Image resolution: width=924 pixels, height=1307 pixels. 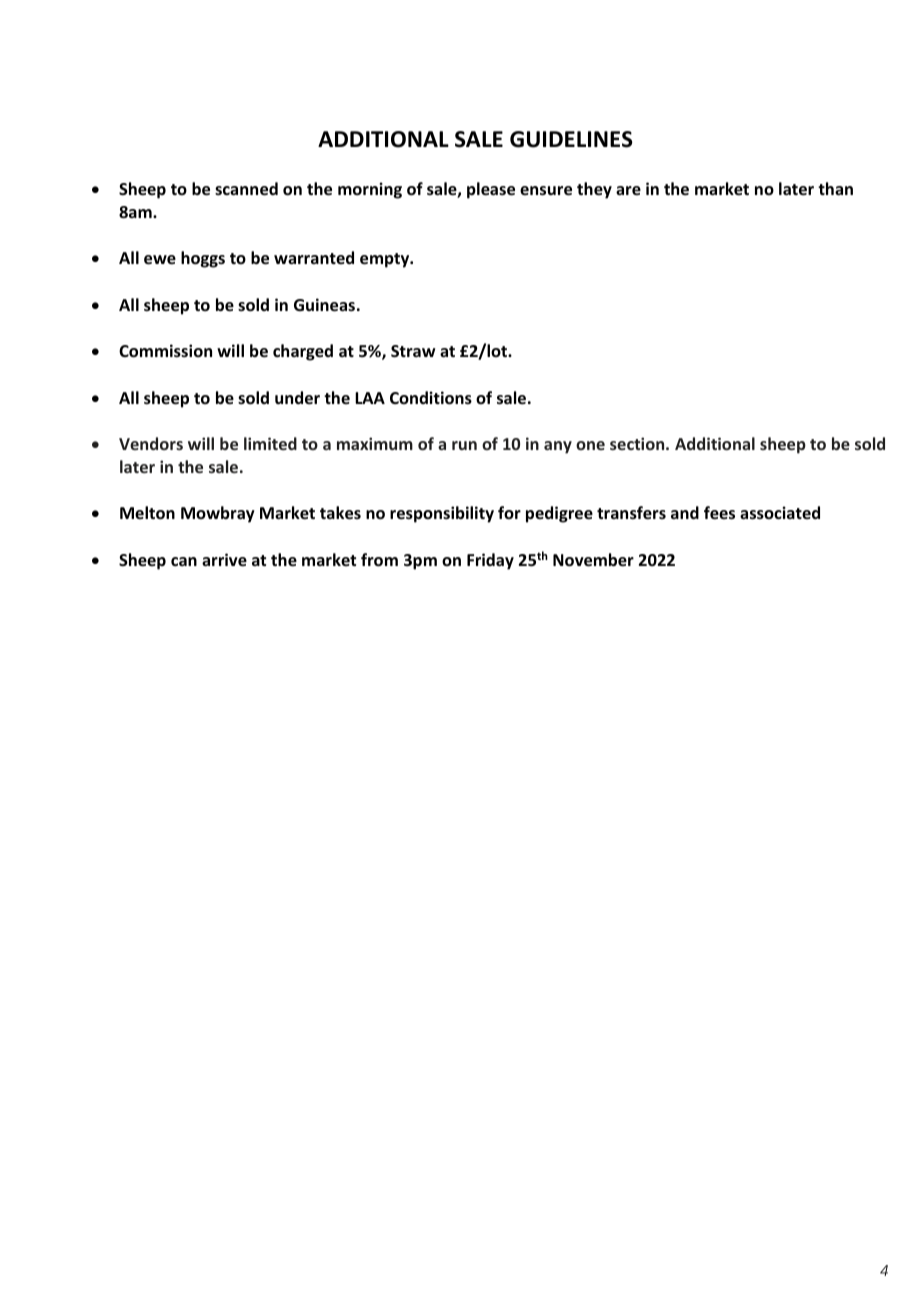 I want to click on associated, so click(x=780, y=513).
